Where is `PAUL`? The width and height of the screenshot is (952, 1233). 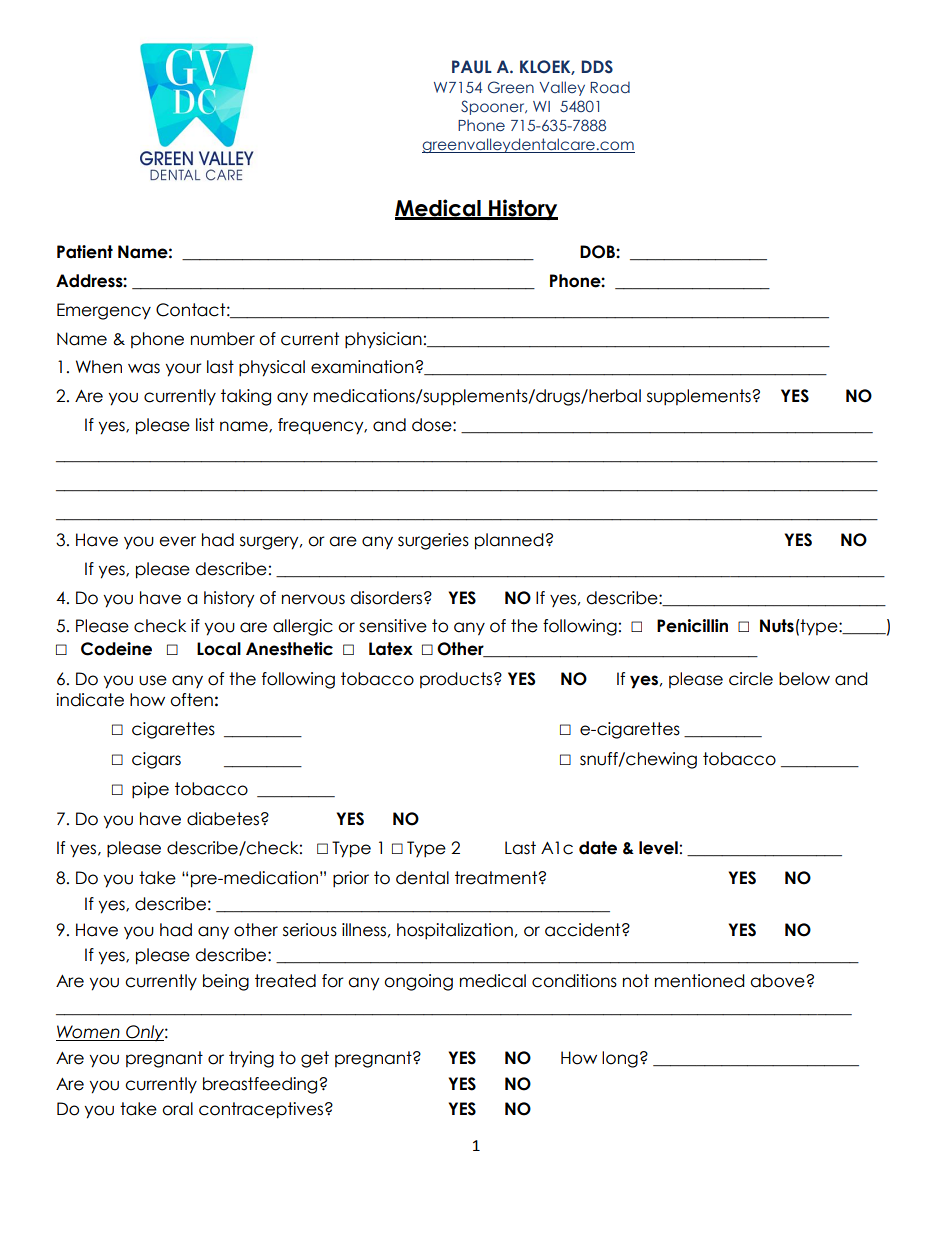 PAUL is located at coordinates (472, 67).
